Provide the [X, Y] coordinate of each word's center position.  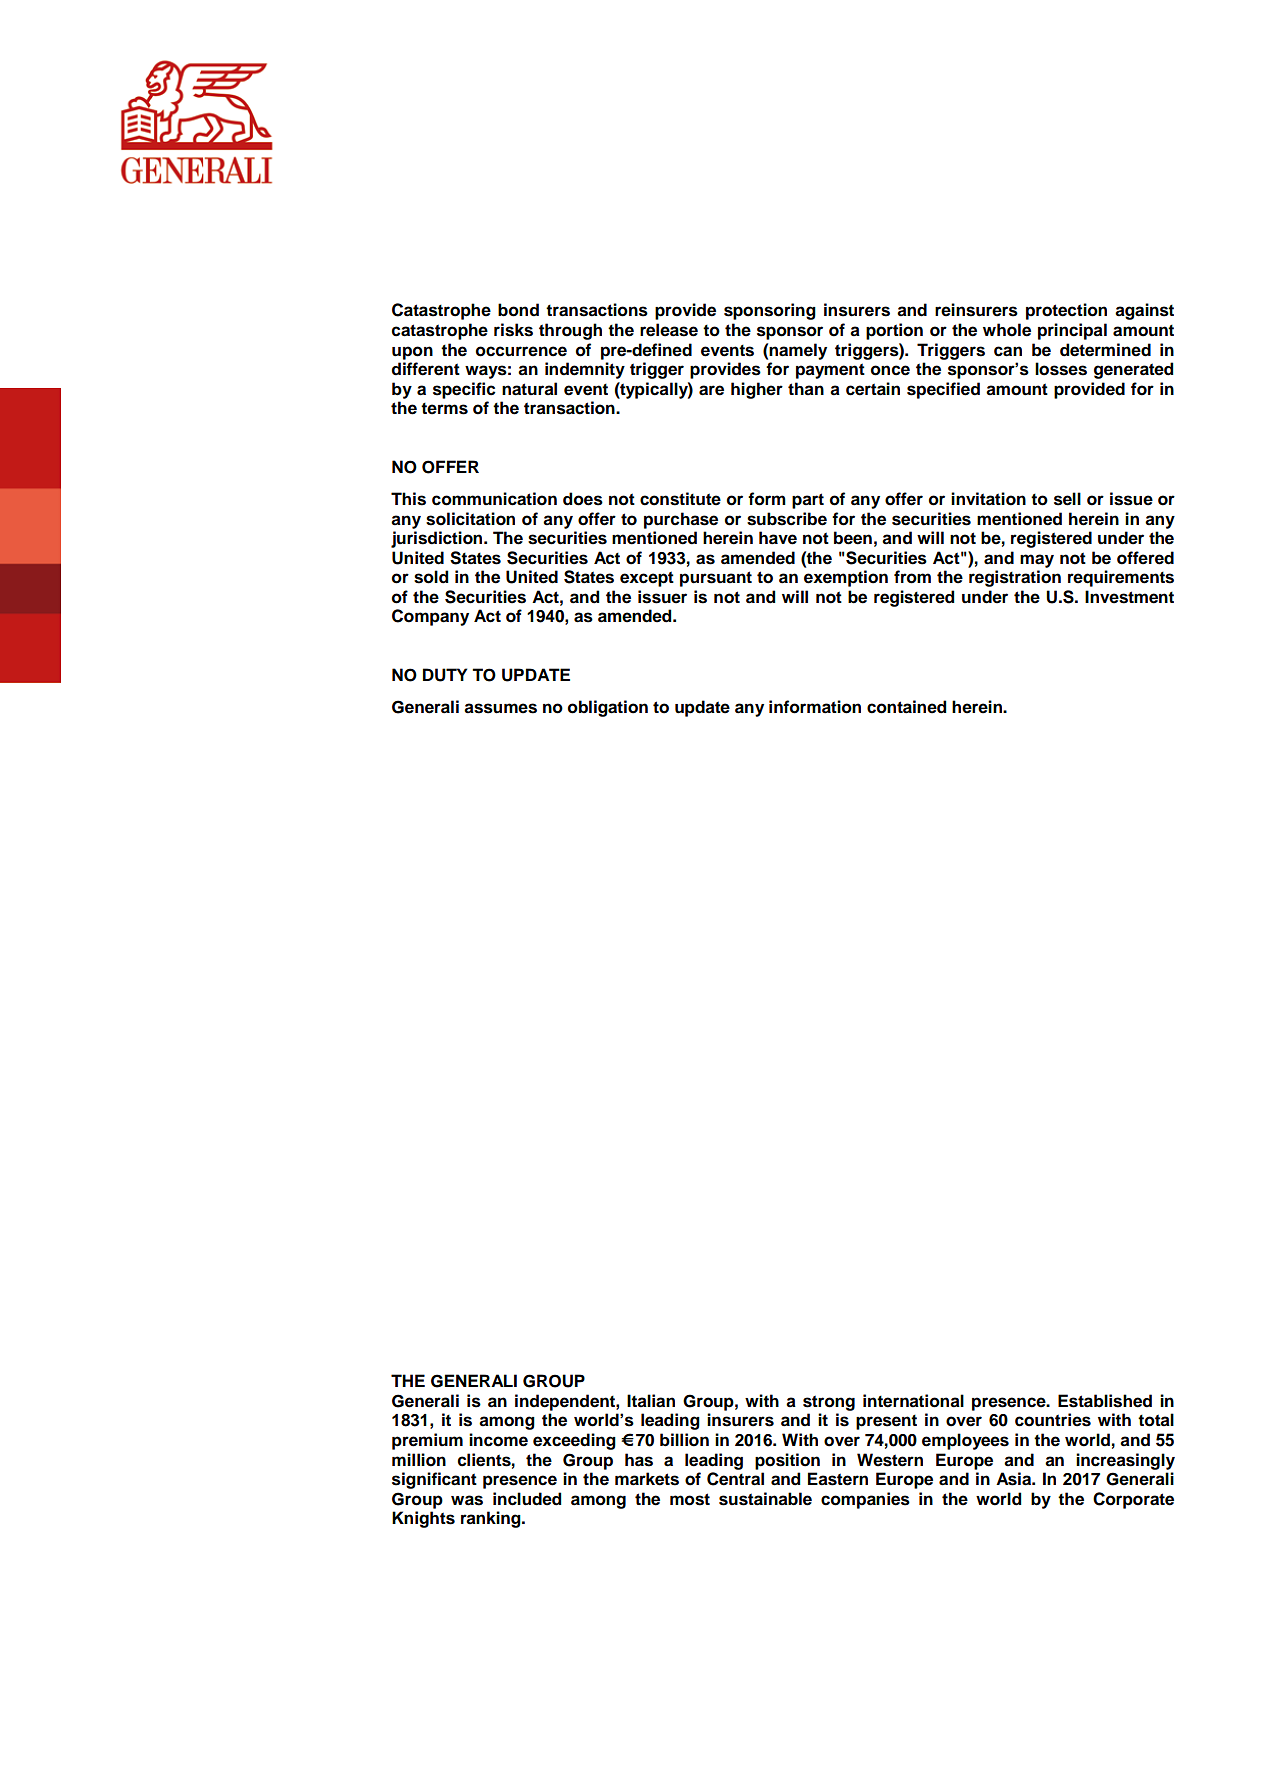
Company [430, 617]
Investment [1129, 597]
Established [1105, 1401]
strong [829, 1403]
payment [830, 371]
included [527, 1499]
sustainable [765, 1499]
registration [1015, 578]
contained [906, 707]
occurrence [521, 351]
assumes [500, 708]
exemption [846, 578]
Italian [651, 1401]
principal [1072, 331]
